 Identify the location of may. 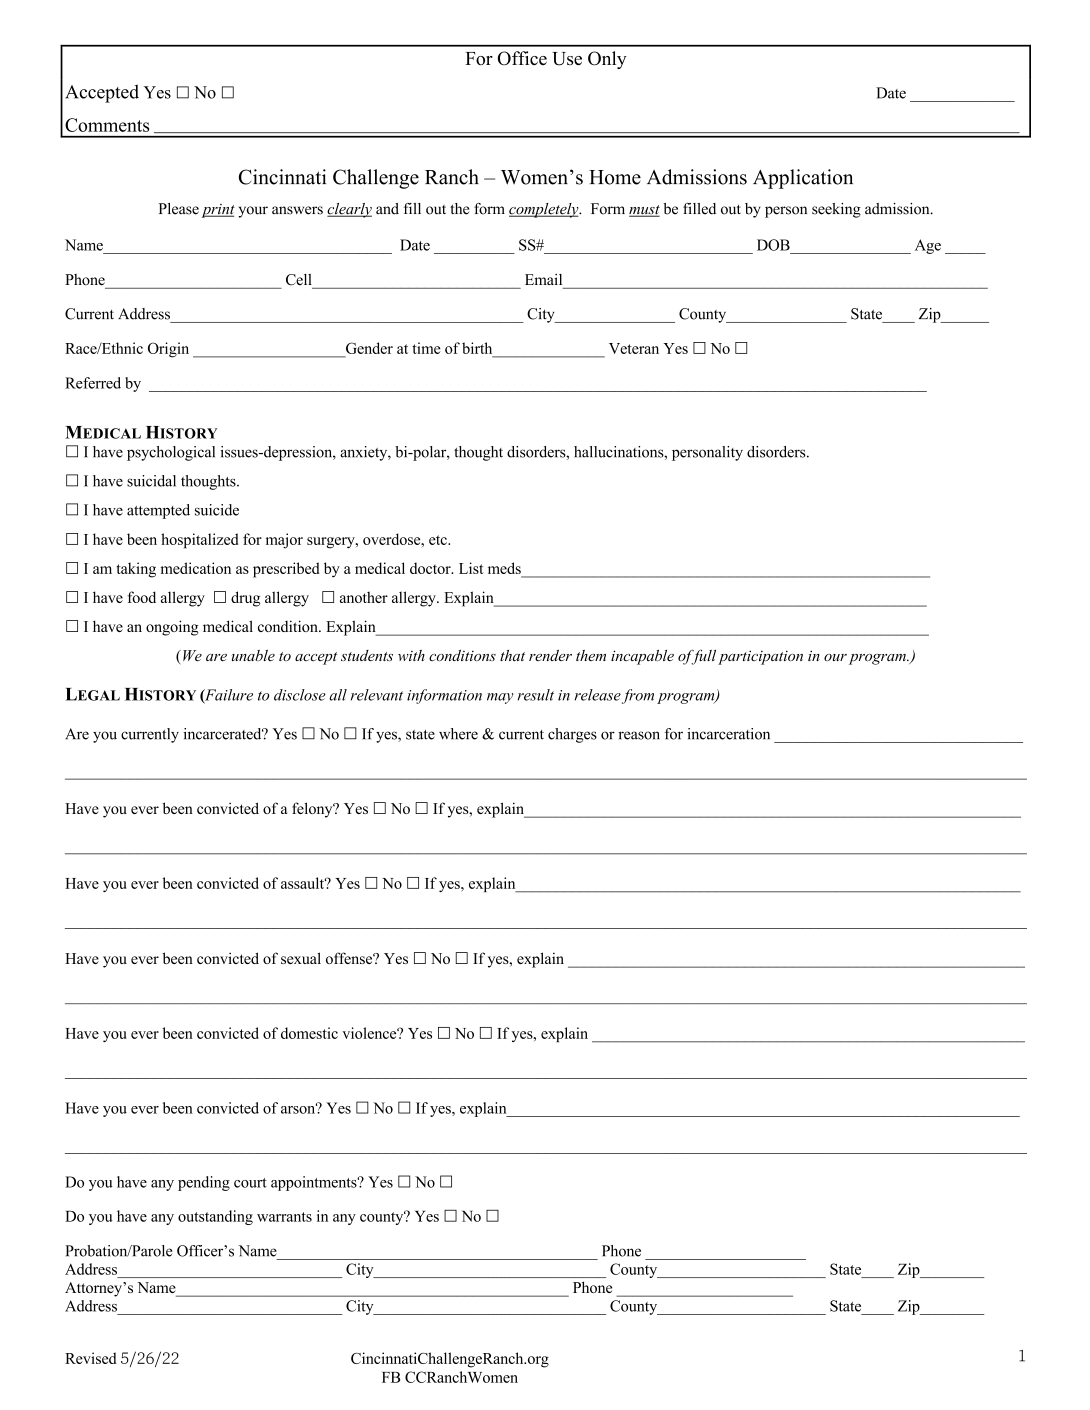
(500, 698).
